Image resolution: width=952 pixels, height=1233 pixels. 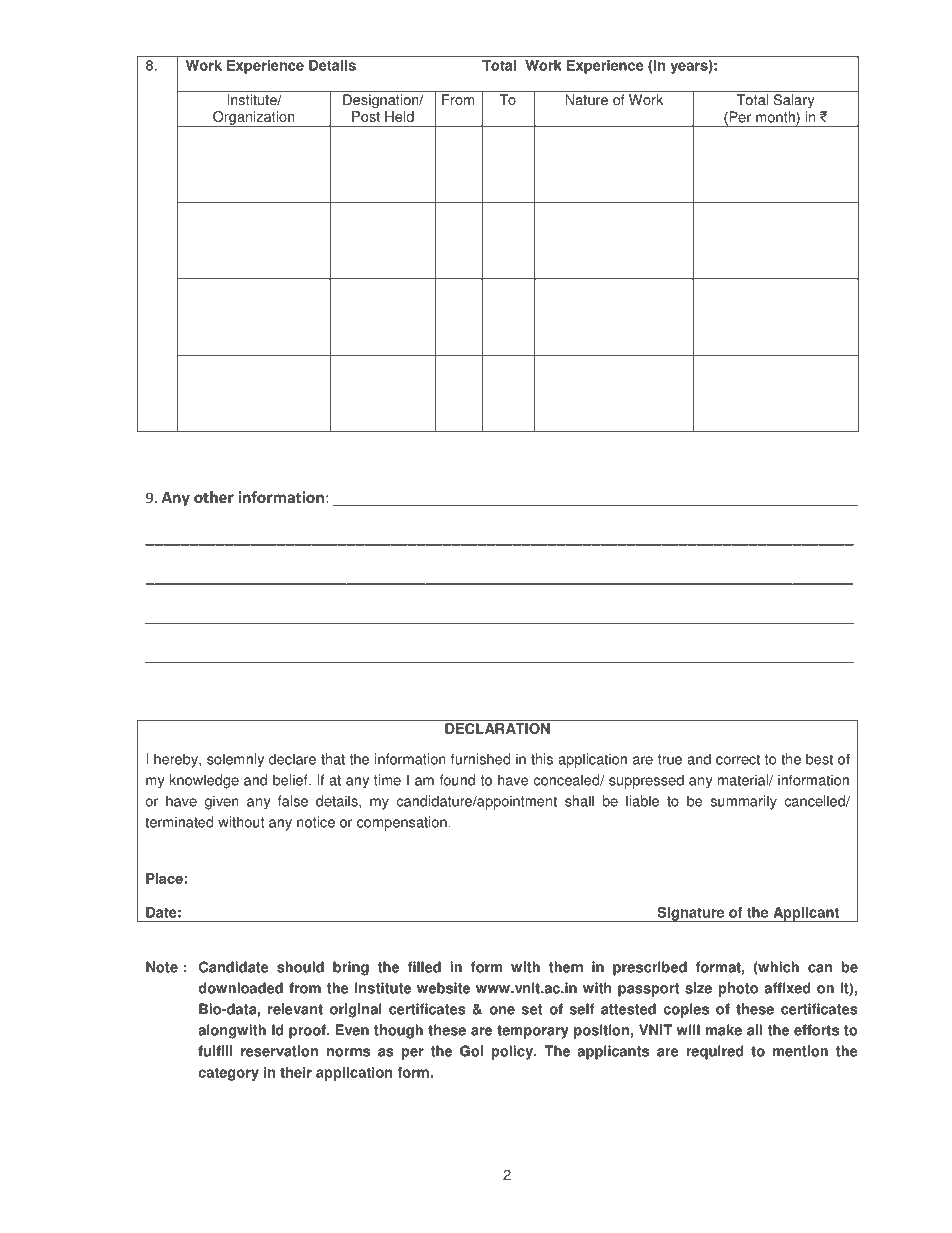 What do you see at coordinates (738, 759) in the image?
I see `correct` at bounding box center [738, 759].
